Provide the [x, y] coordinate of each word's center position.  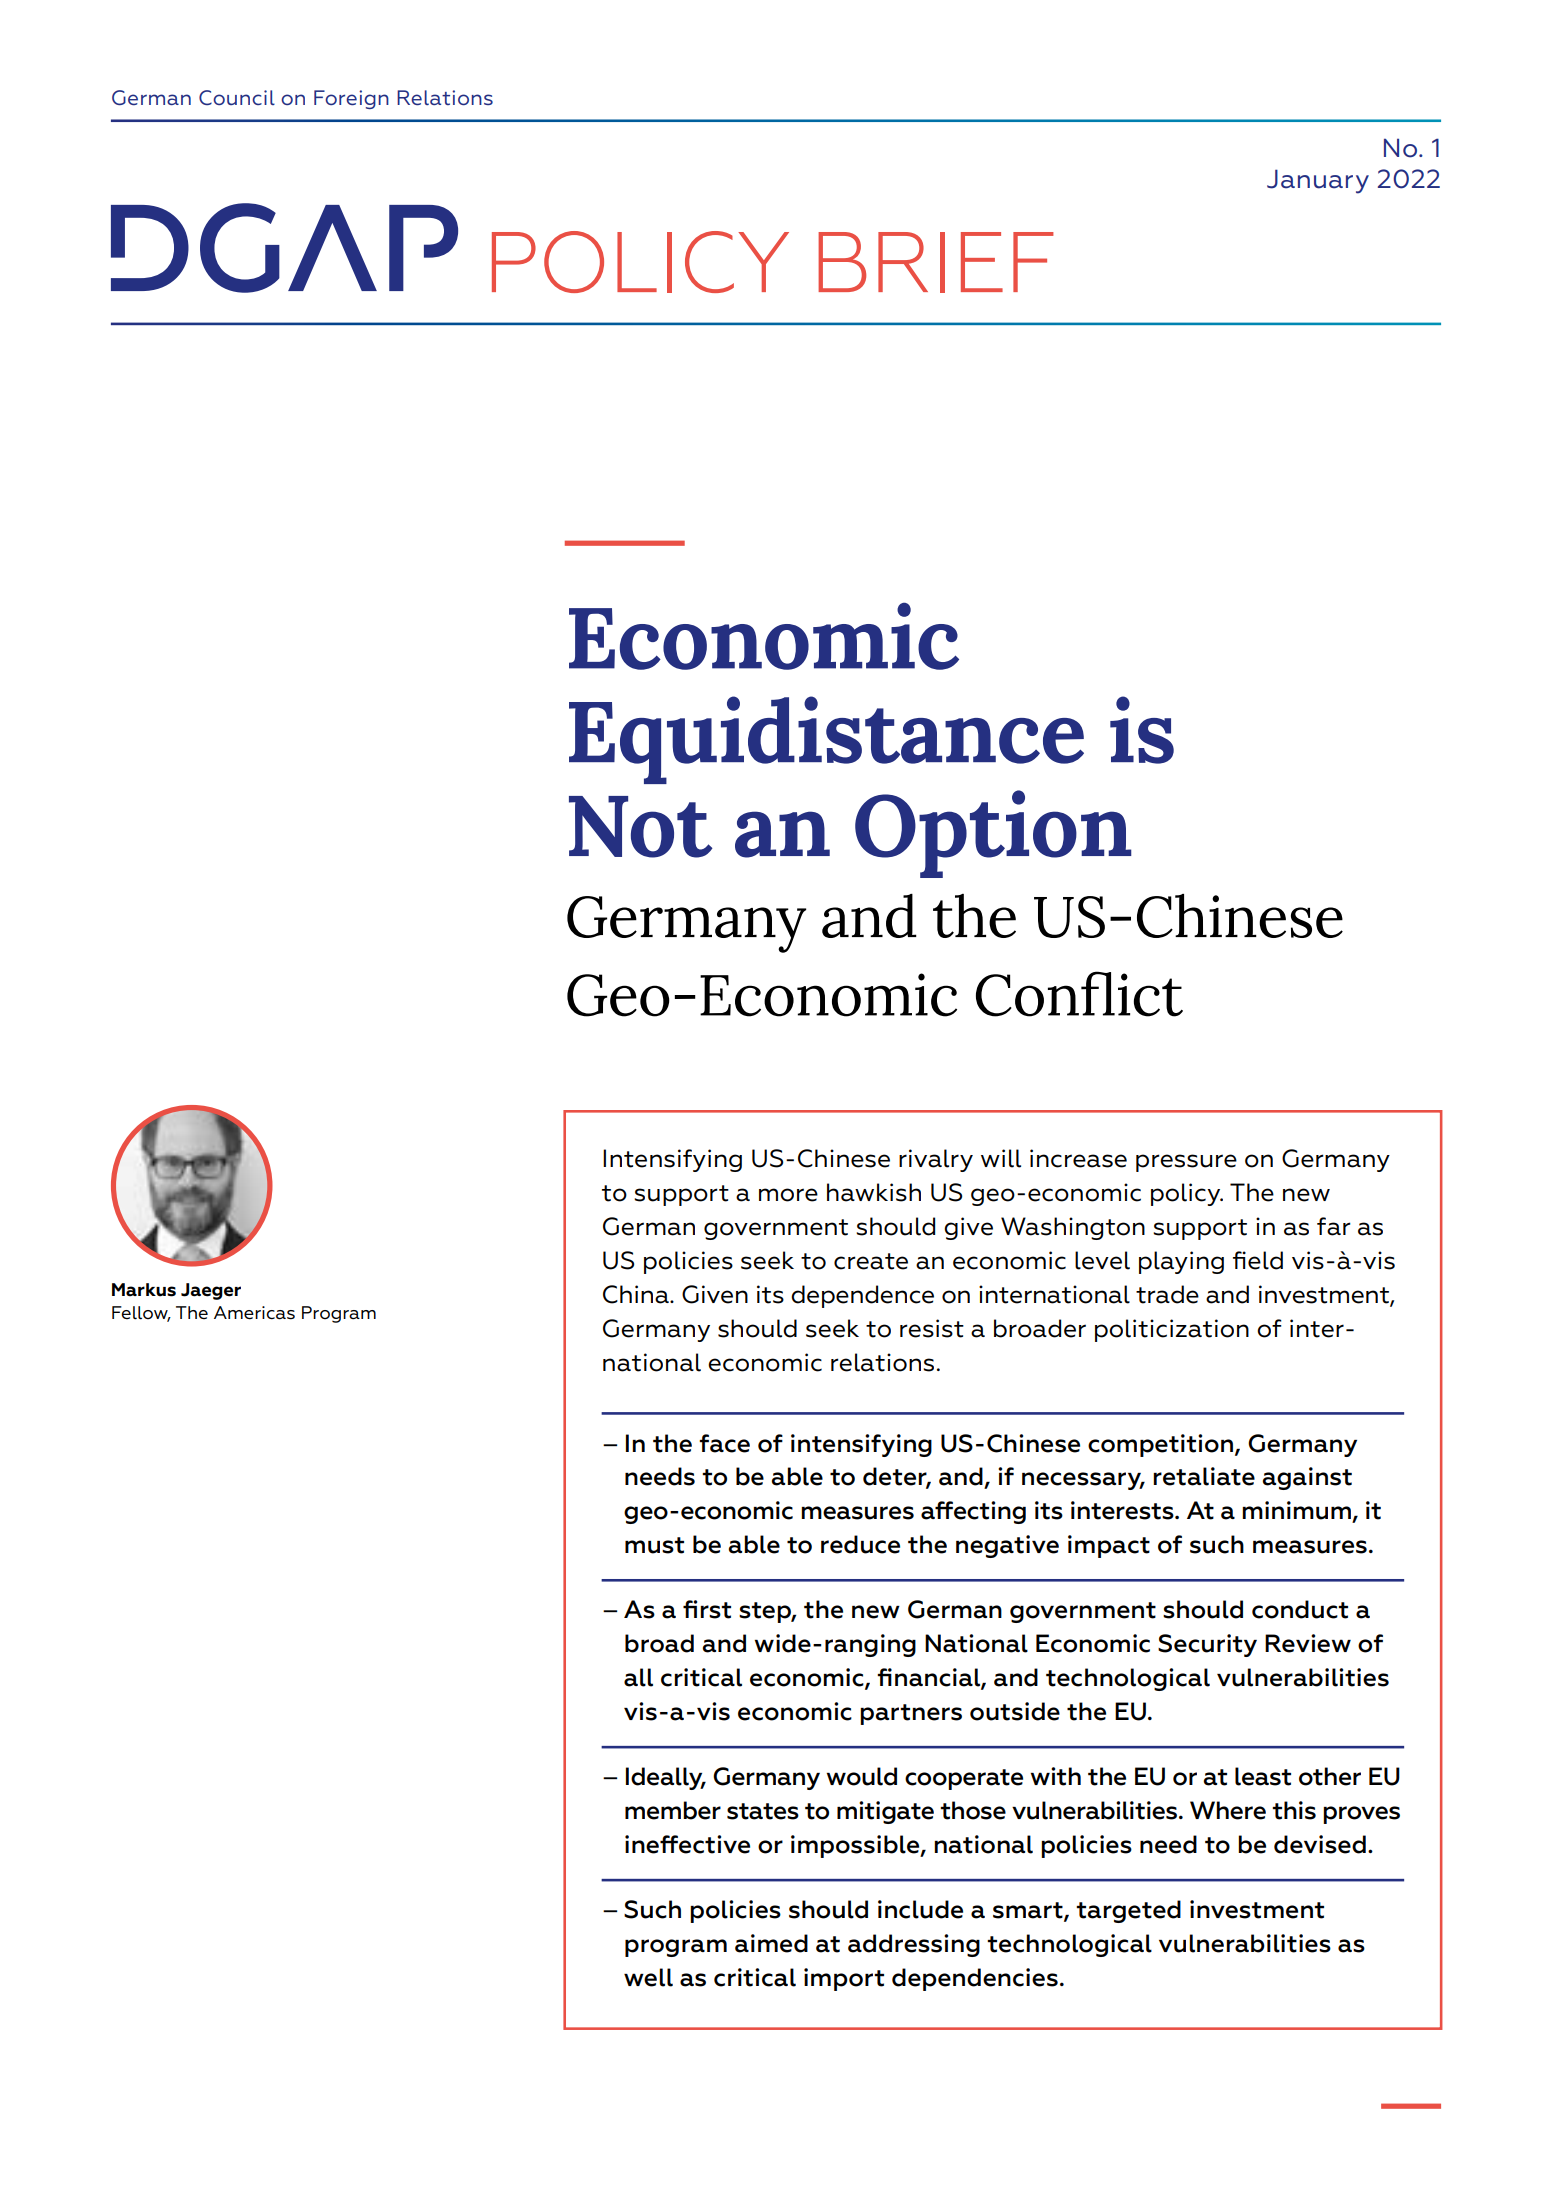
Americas [254, 1313]
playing [1181, 1262]
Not [641, 827]
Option [993, 834]
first [707, 1609]
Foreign [351, 99]
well [648, 1977]
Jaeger [211, 1291]
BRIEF [936, 262]
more [788, 1195]
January [1318, 181]
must [654, 1545]
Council [237, 97]
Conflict [1079, 994]
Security [1207, 1645]
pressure [1186, 1163]
